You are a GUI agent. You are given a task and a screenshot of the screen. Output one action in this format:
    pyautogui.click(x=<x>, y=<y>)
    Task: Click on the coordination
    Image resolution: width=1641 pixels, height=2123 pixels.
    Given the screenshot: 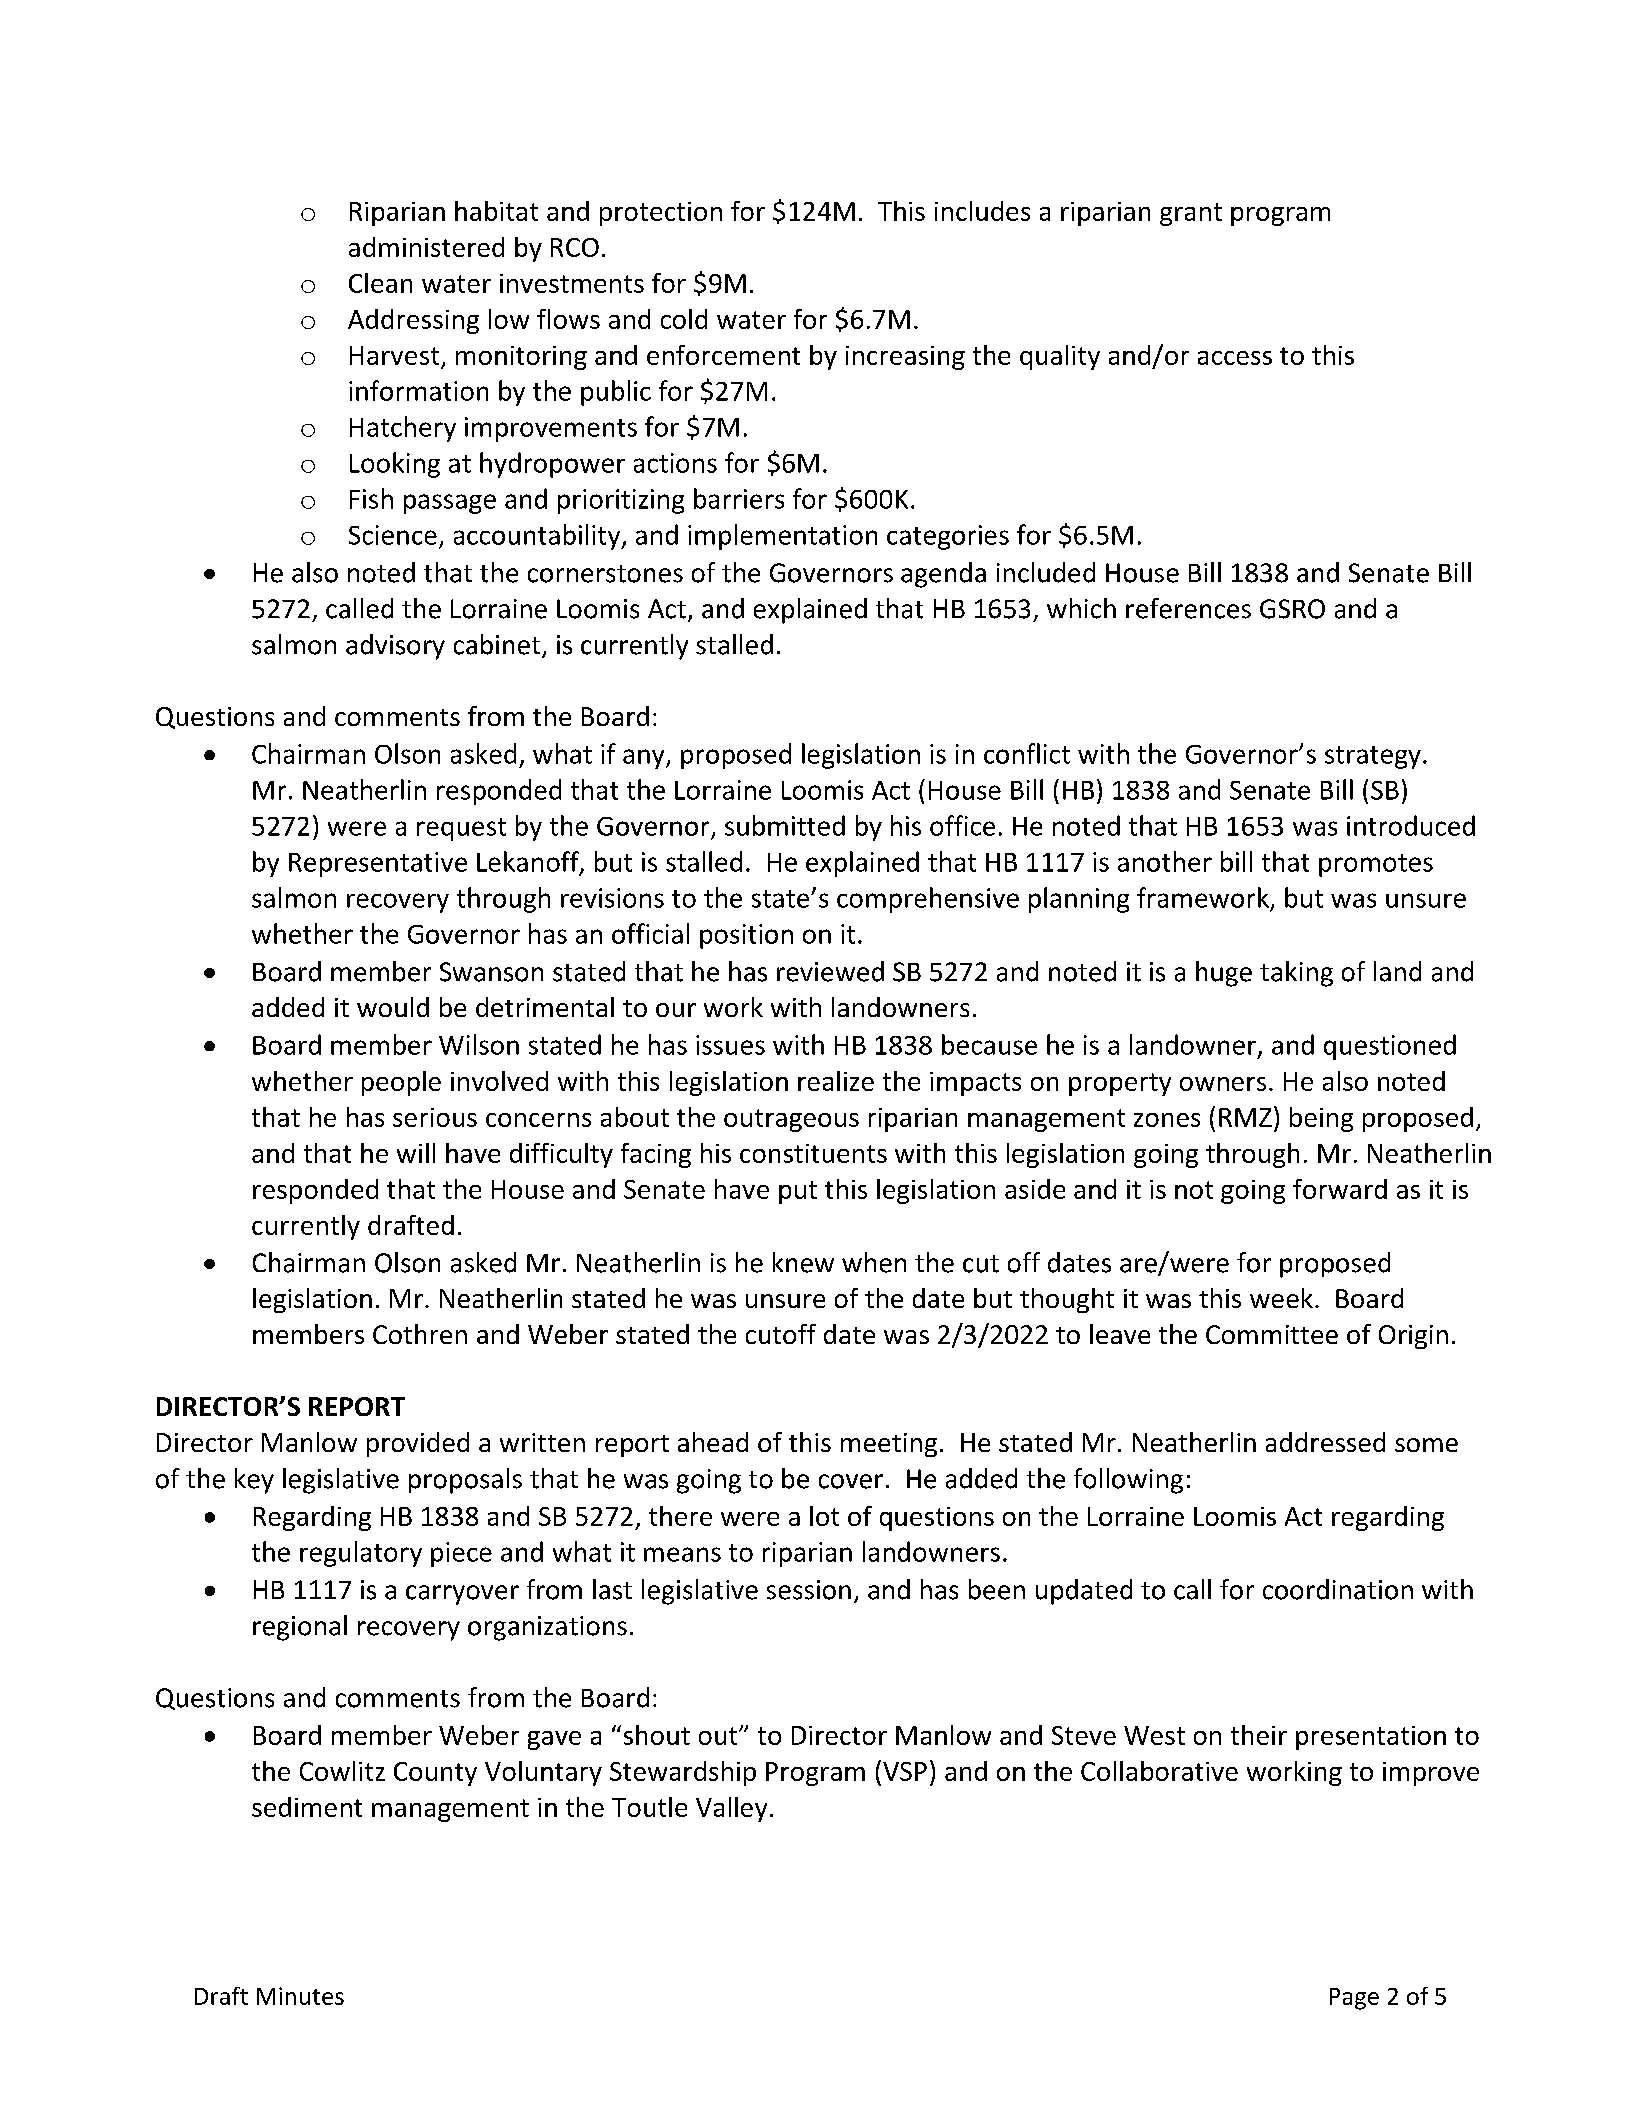 What is the action you would take?
    pyautogui.click(x=1338, y=1589)
